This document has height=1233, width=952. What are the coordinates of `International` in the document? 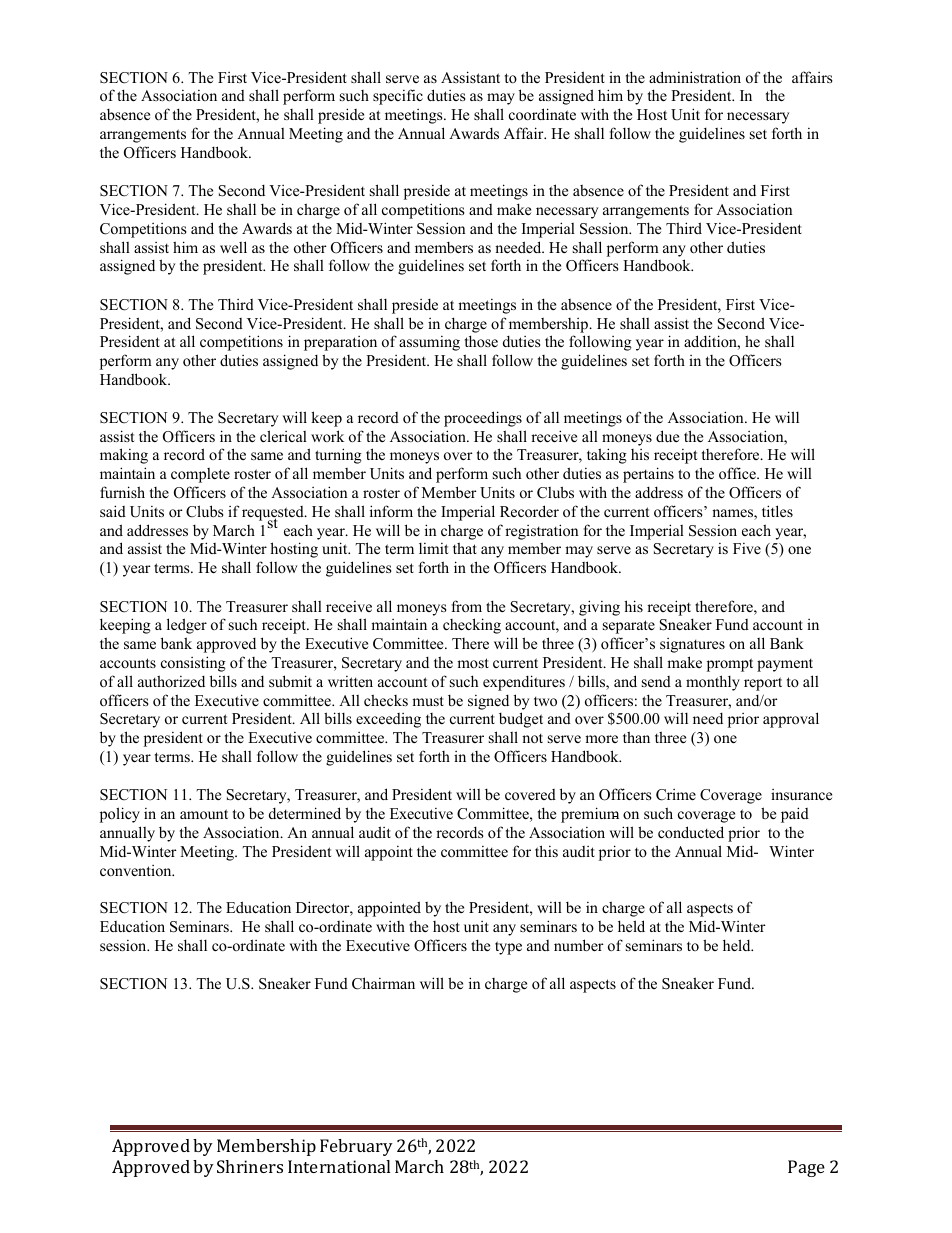 It's located at (339, 1166).
